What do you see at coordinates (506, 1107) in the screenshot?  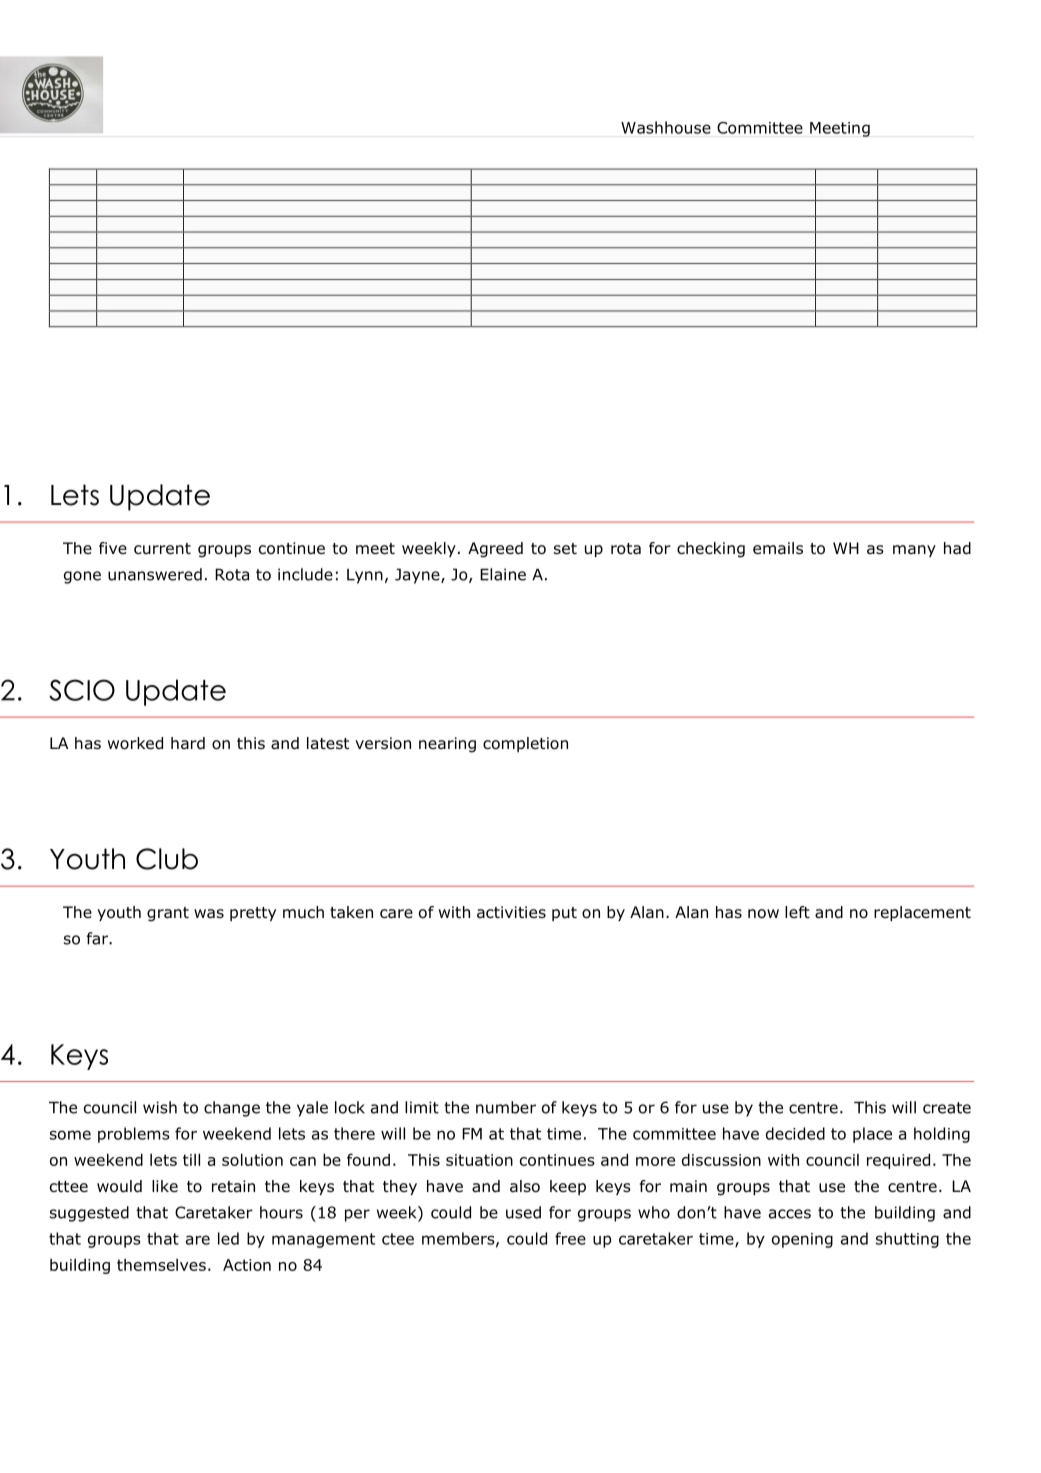 I see `number` at bounding box center [506, 1107].
